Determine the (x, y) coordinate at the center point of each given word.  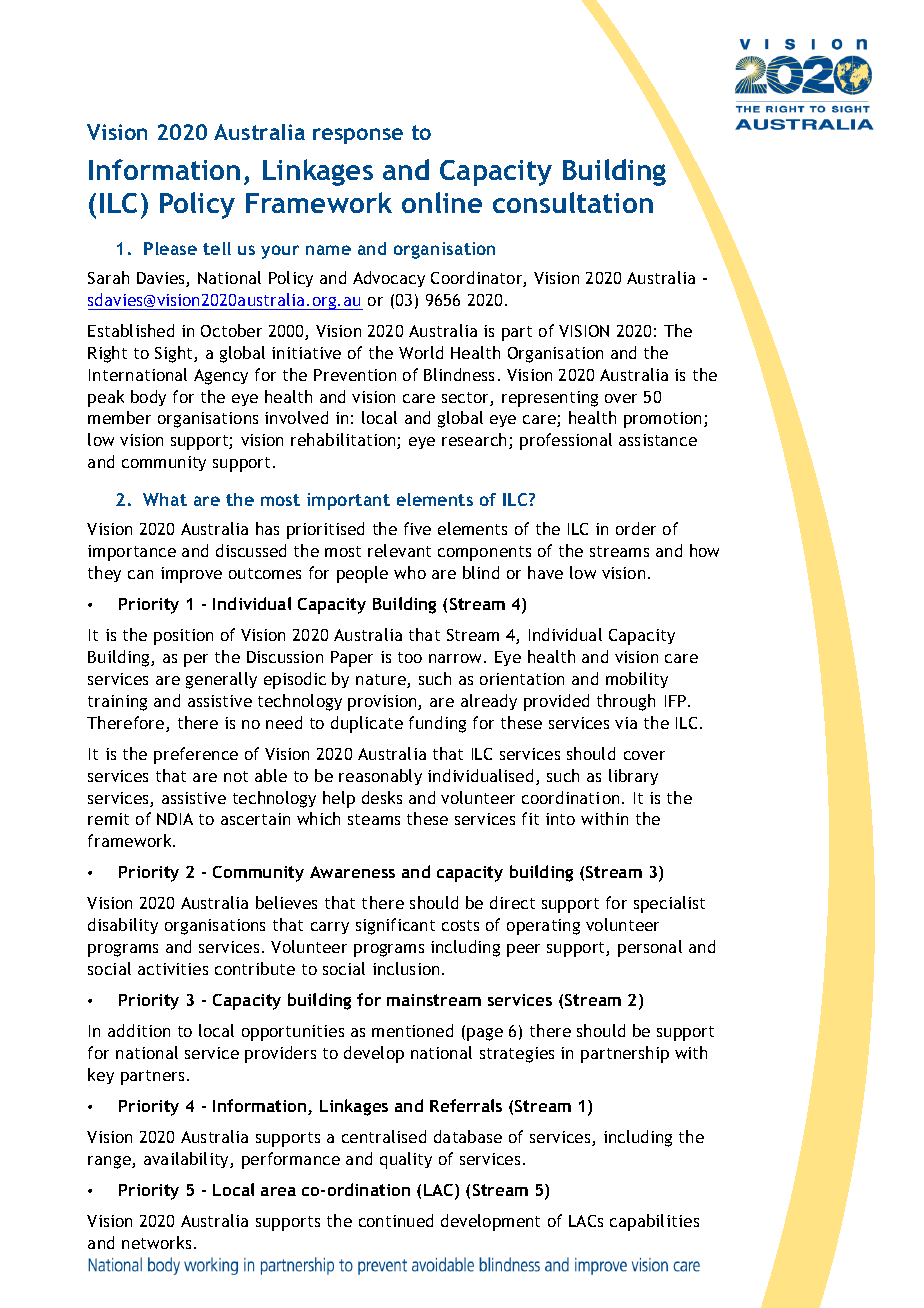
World (421, 352)
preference (196, 755)
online (442, 202)
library (633, 777)
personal (650, 948)
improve (191, 575)
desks (382, 797)
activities (173, 969)
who (410, 572)
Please (170, 248)
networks (156, 1242)
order (636, 528)
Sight (175, 354)
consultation (573, 202)
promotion (662, 420)
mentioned (412, 1030)
